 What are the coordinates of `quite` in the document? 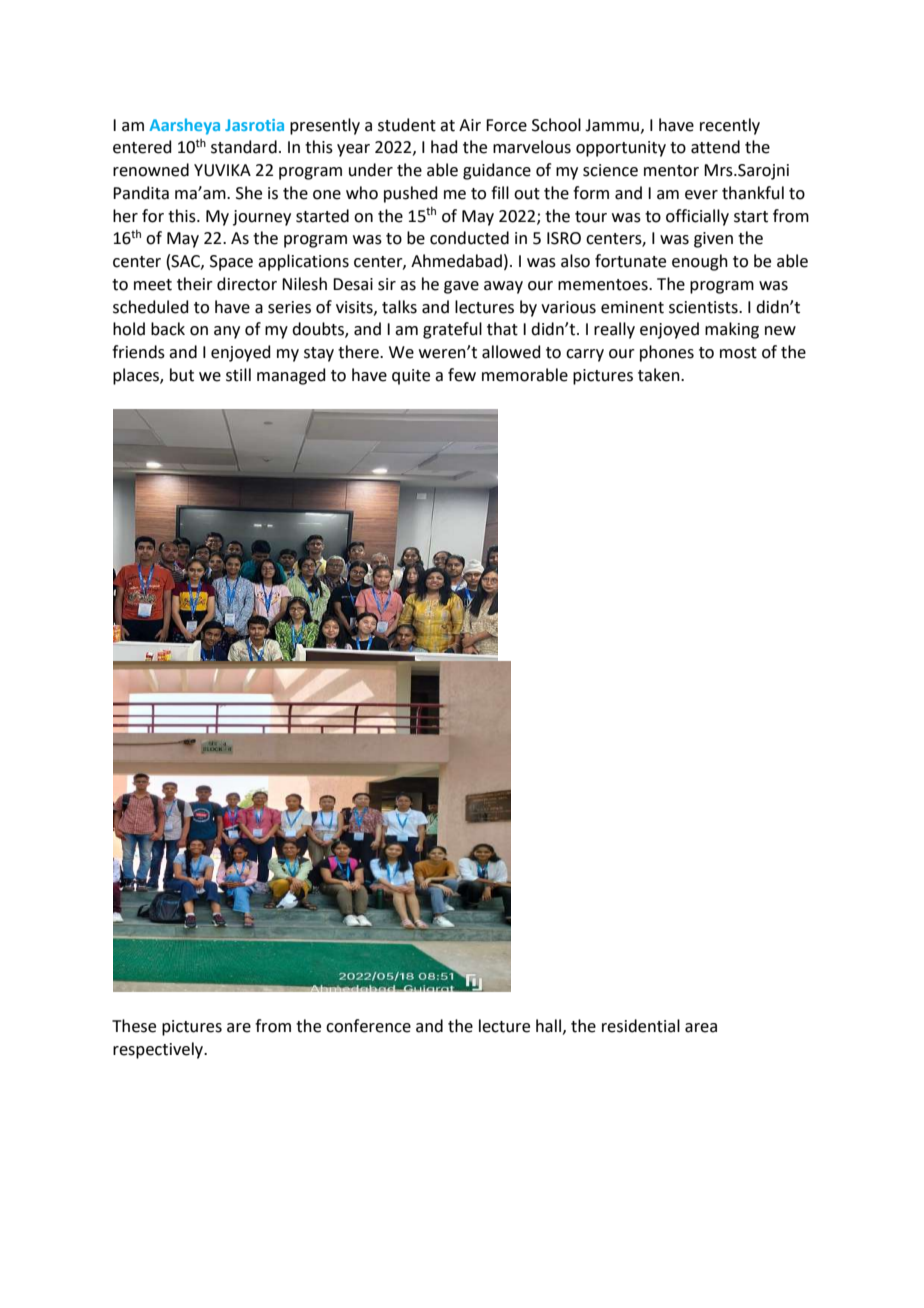 It's located at (411, 377).
